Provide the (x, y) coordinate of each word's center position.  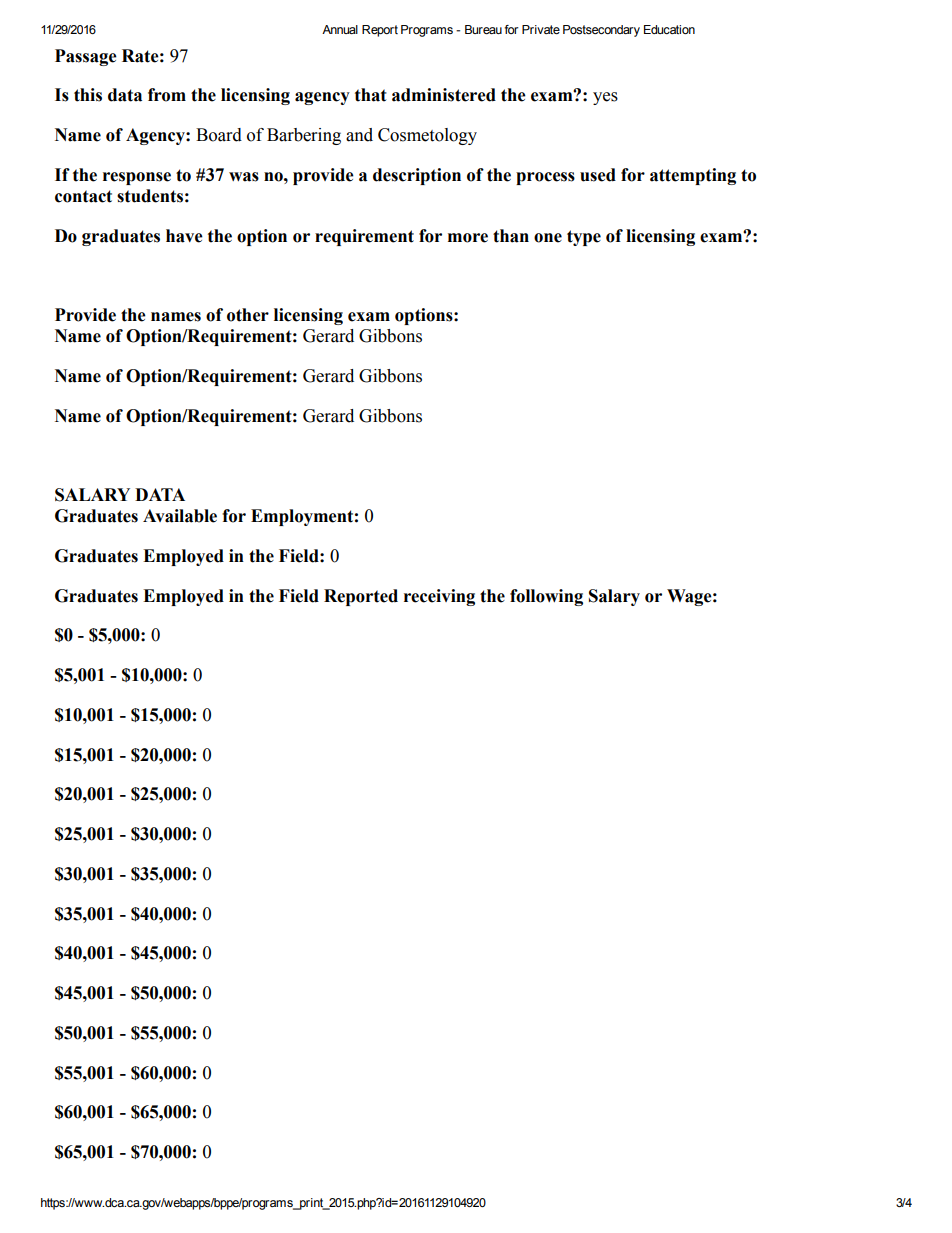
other (248, 315)
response (137, 178)
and (359, 135)
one (548, 238)
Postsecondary (601, 31)
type (584, 238)
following (546, 597)
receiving (439, 597)
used (598, 175)
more (468, 238)
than (511, 236)
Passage (86, 57)
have (184, 236)
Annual (340, 29)
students (150, 196)
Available (180, 516)
